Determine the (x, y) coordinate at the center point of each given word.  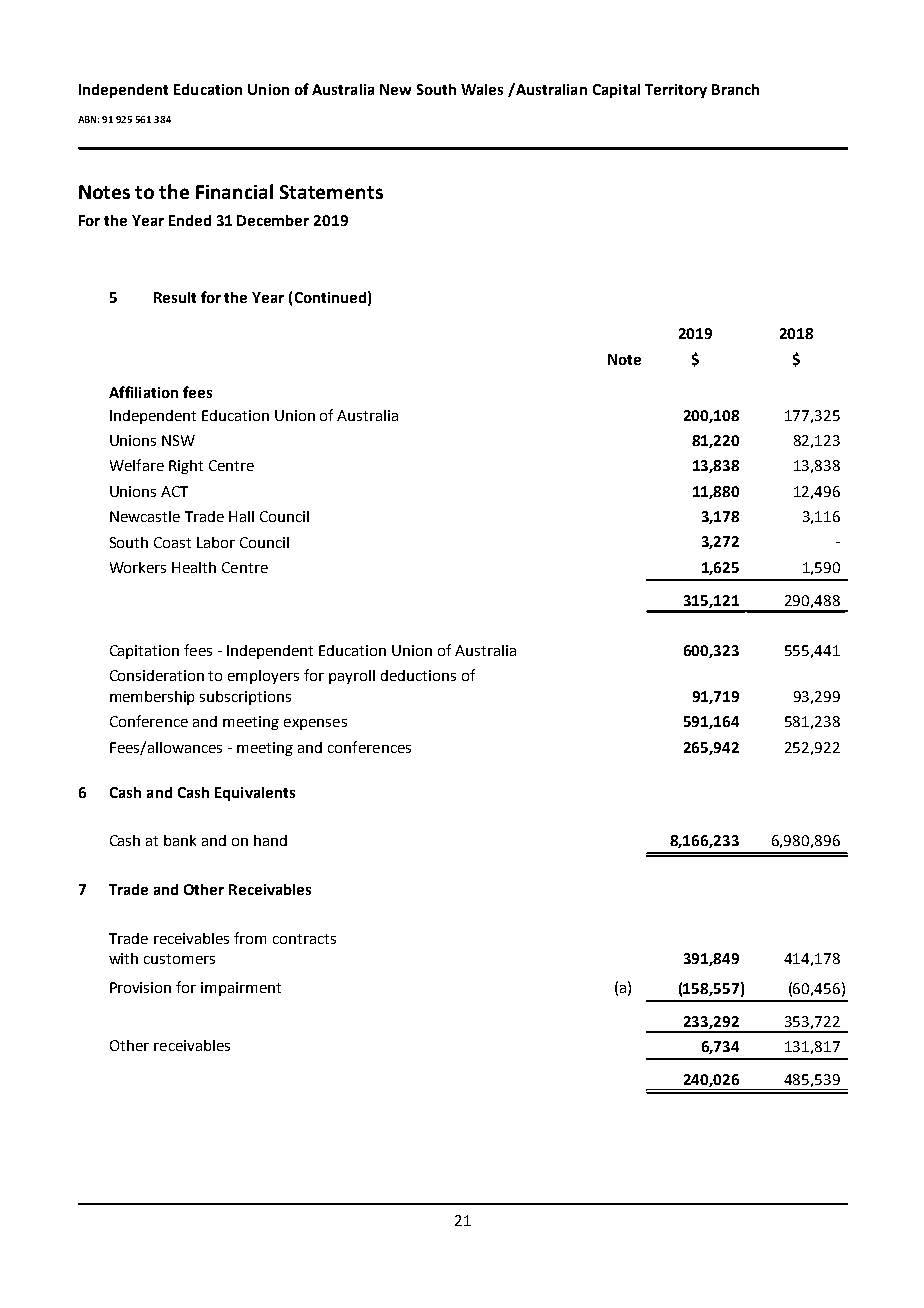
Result (175, 297)
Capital (616, 91)
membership (152, 698)
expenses (315, 724)
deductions (418, 675)
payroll (352, 677)
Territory (676, 91)
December (273, 220)
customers (179, 959)
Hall (241, 516)
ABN (88, 119)
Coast (172, 542)
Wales (482, 89)
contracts (304, 939)
